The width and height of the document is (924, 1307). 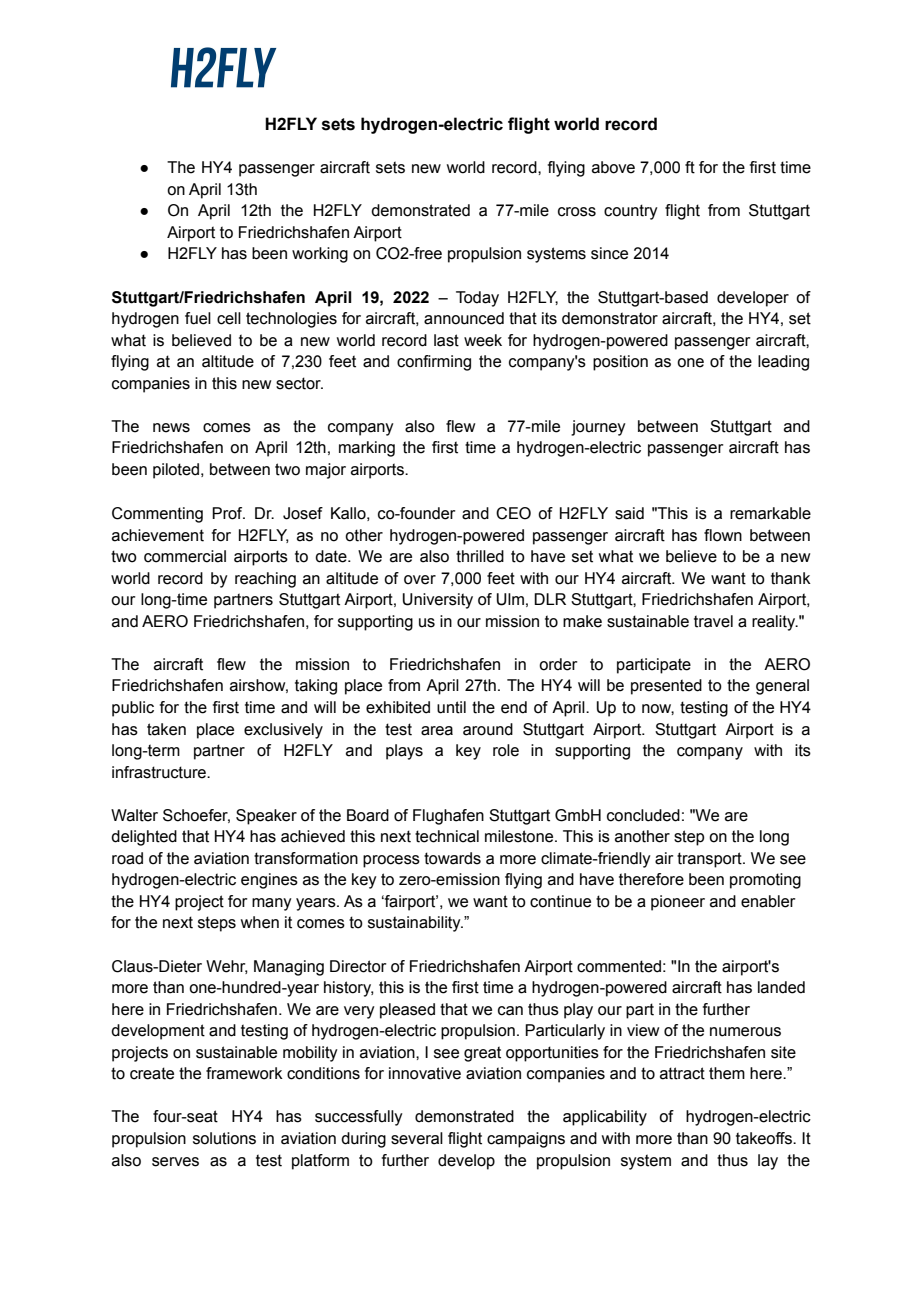 I want to click on transport, so click(x=710, y=860).
